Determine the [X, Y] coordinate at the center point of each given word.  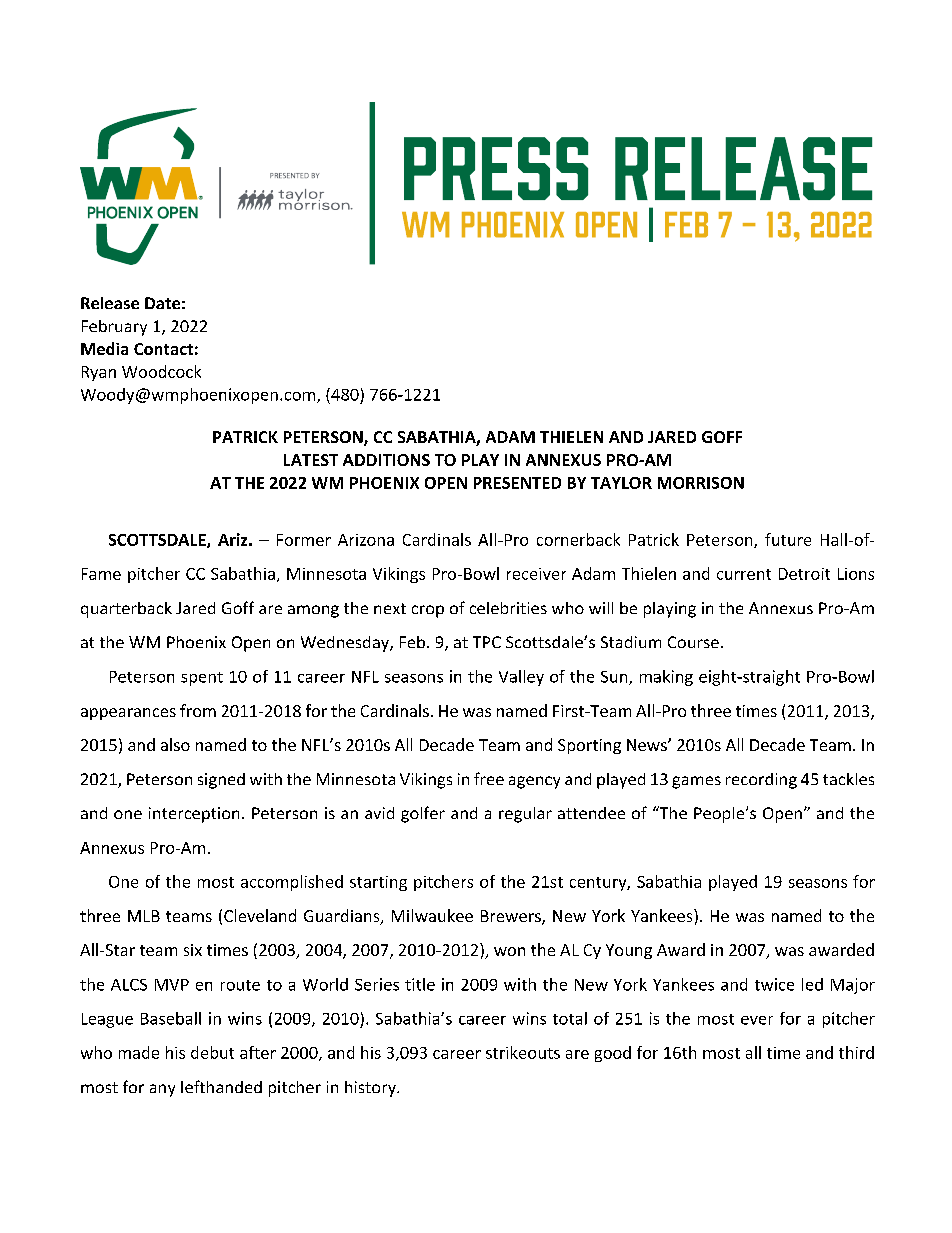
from [198, 710]
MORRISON [701, 483]
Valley [521, 678]
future [788, 539]
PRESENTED [517, 483]
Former [304, 540]
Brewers [512, 917]
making [666, 678]
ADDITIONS [386, 460]
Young [629, 951]
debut [212, 1052]
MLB [144, 916]
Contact [163, 349]
